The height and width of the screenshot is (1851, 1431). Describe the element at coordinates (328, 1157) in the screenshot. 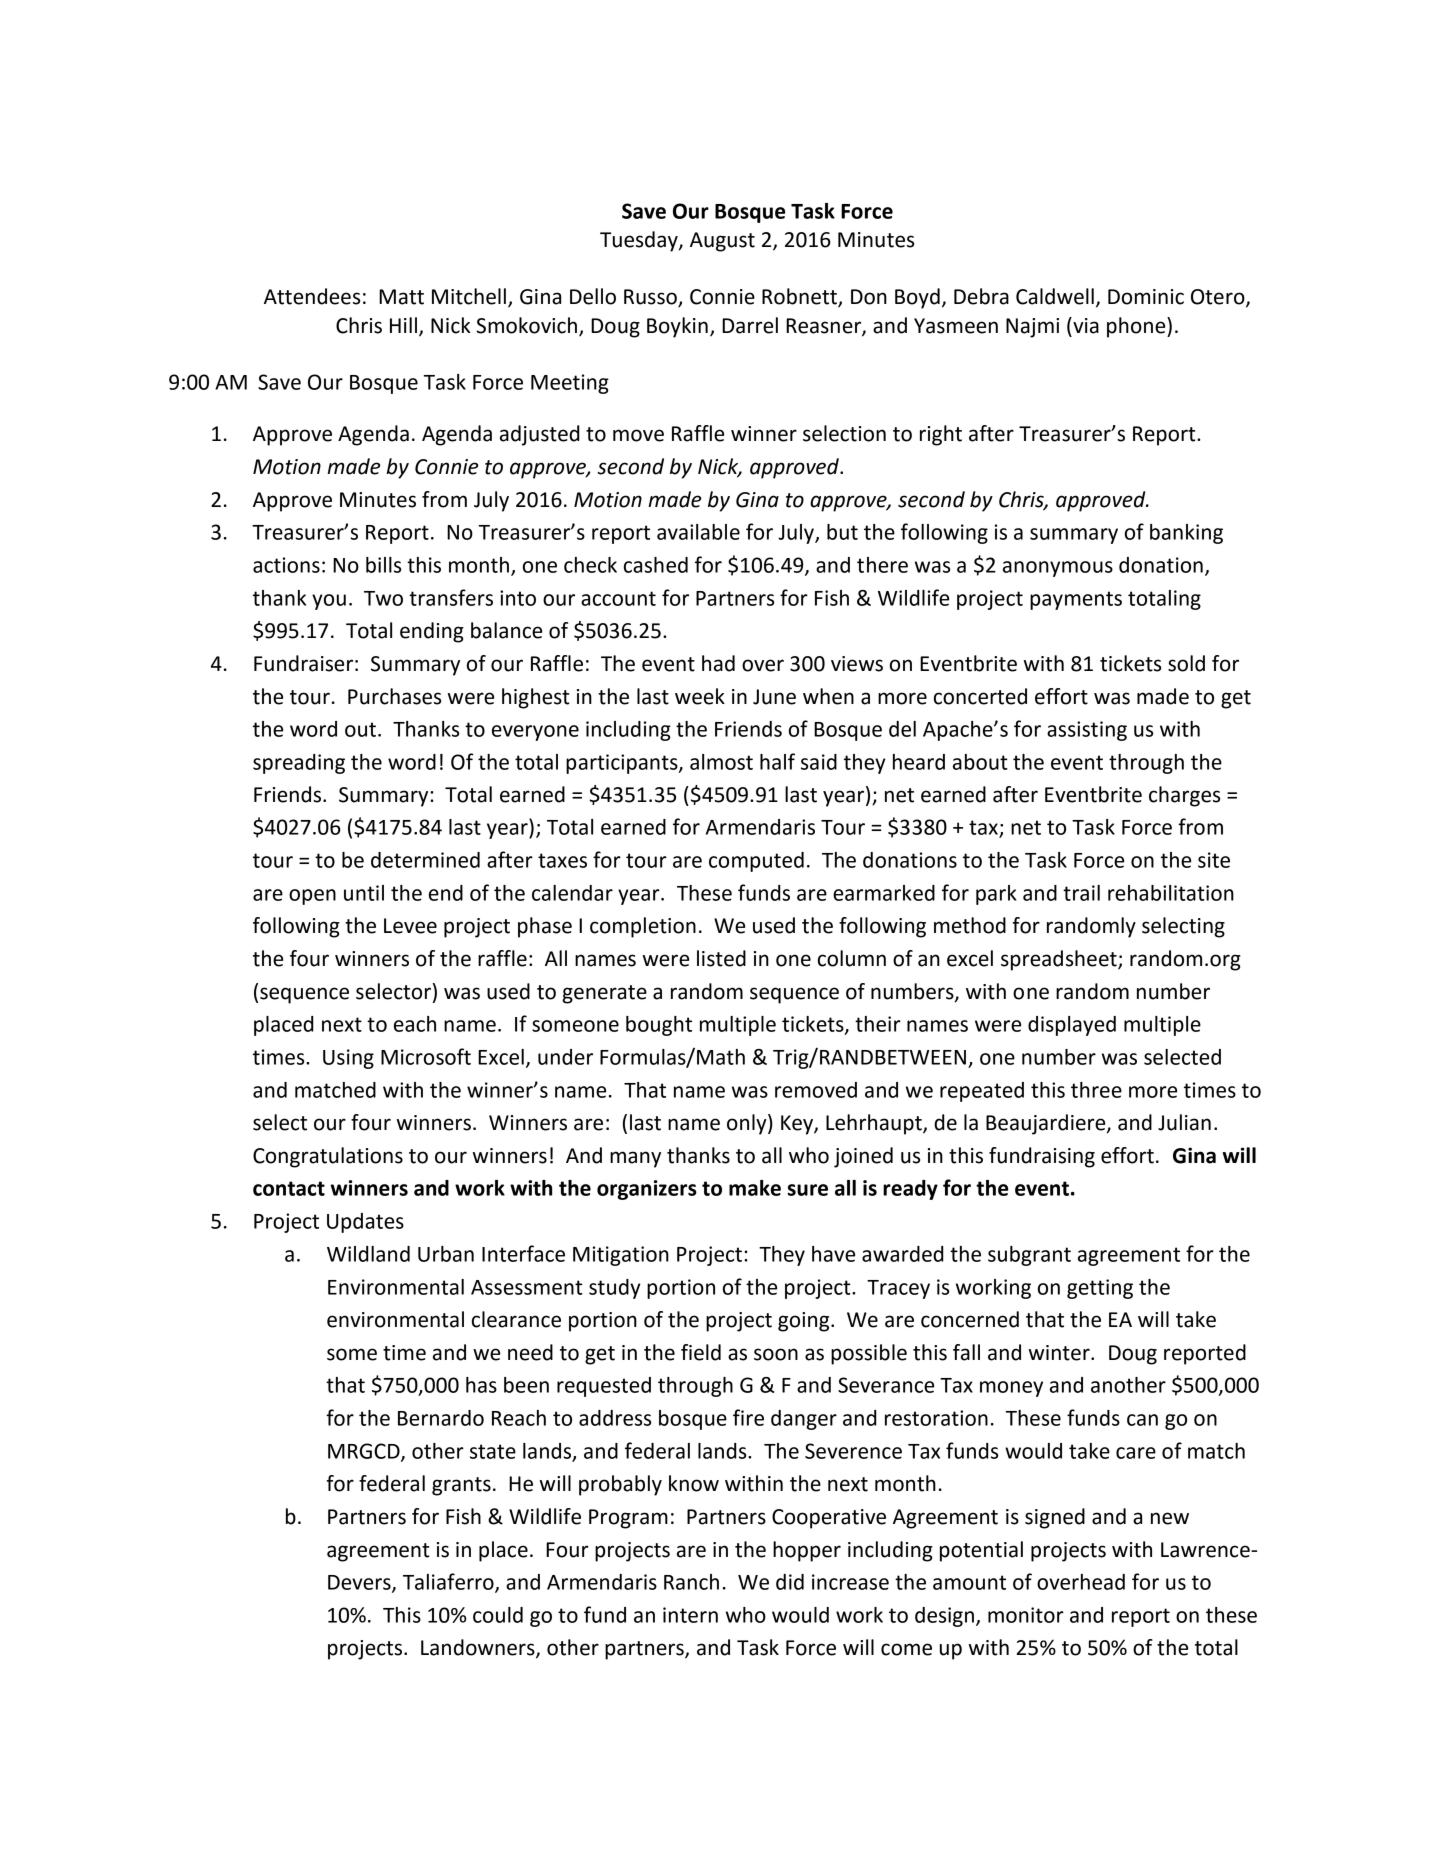

I see `Congratulations` at that location.
